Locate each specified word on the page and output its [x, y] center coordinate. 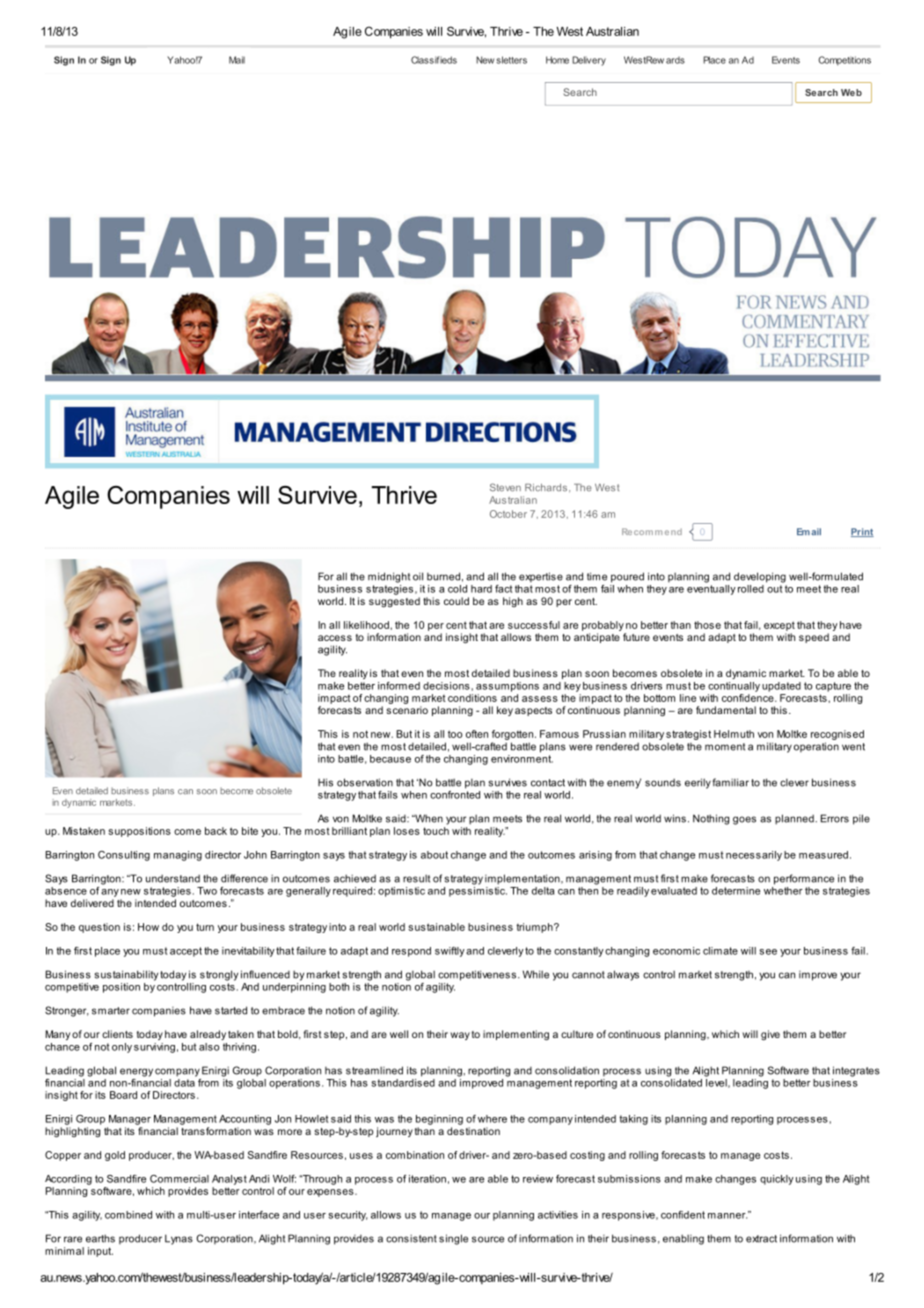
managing [178, 856]
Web [851, 92]
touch [436, 831]
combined [128, 1215]
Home [557, 60]
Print [862, 532]
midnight [389, 577]
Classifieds [434, 60]
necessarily [754, 856]
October [508, 514]
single [453, 1239]
